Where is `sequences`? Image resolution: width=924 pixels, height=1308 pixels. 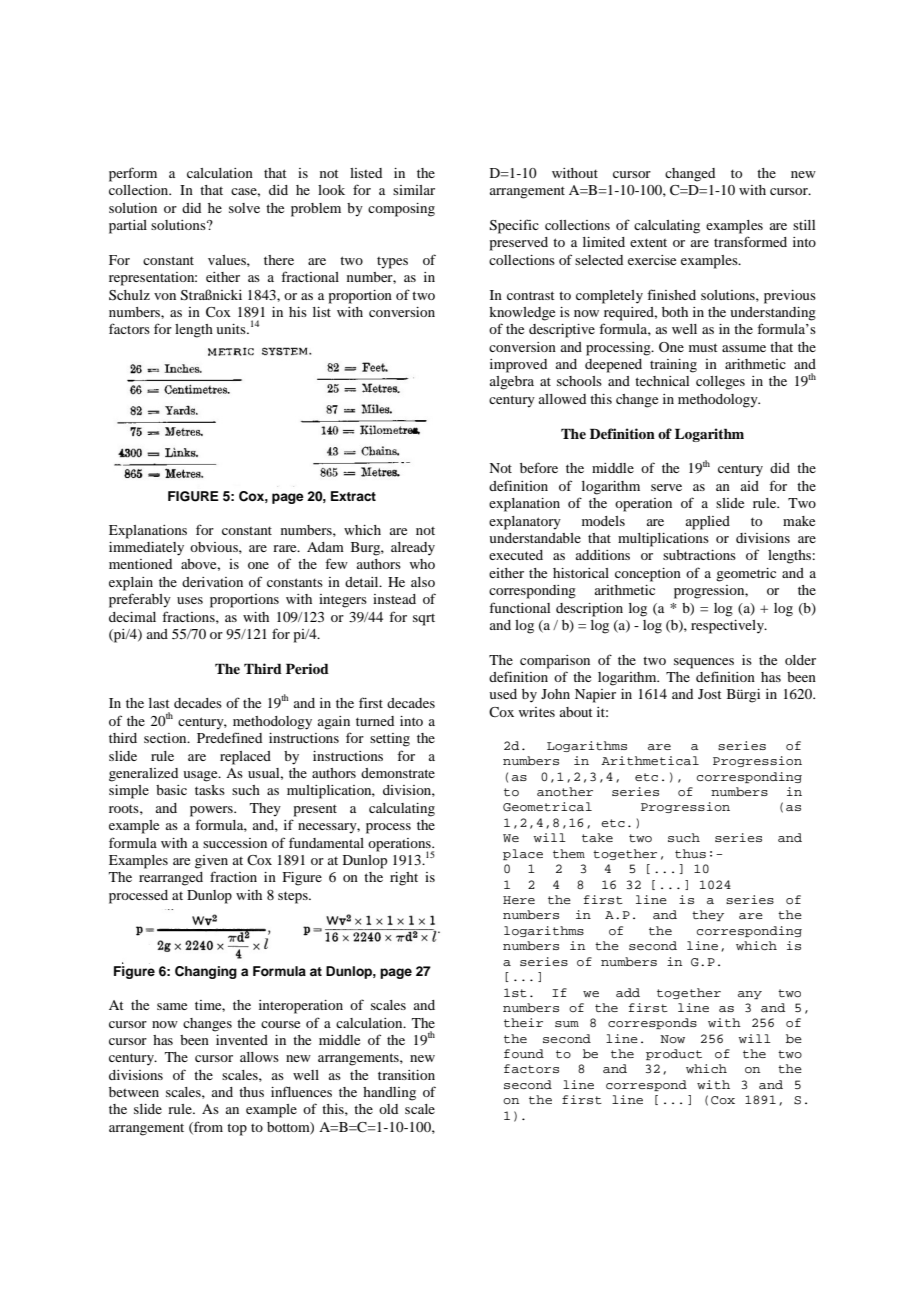 sequences is located at coordinates (704, 663).
